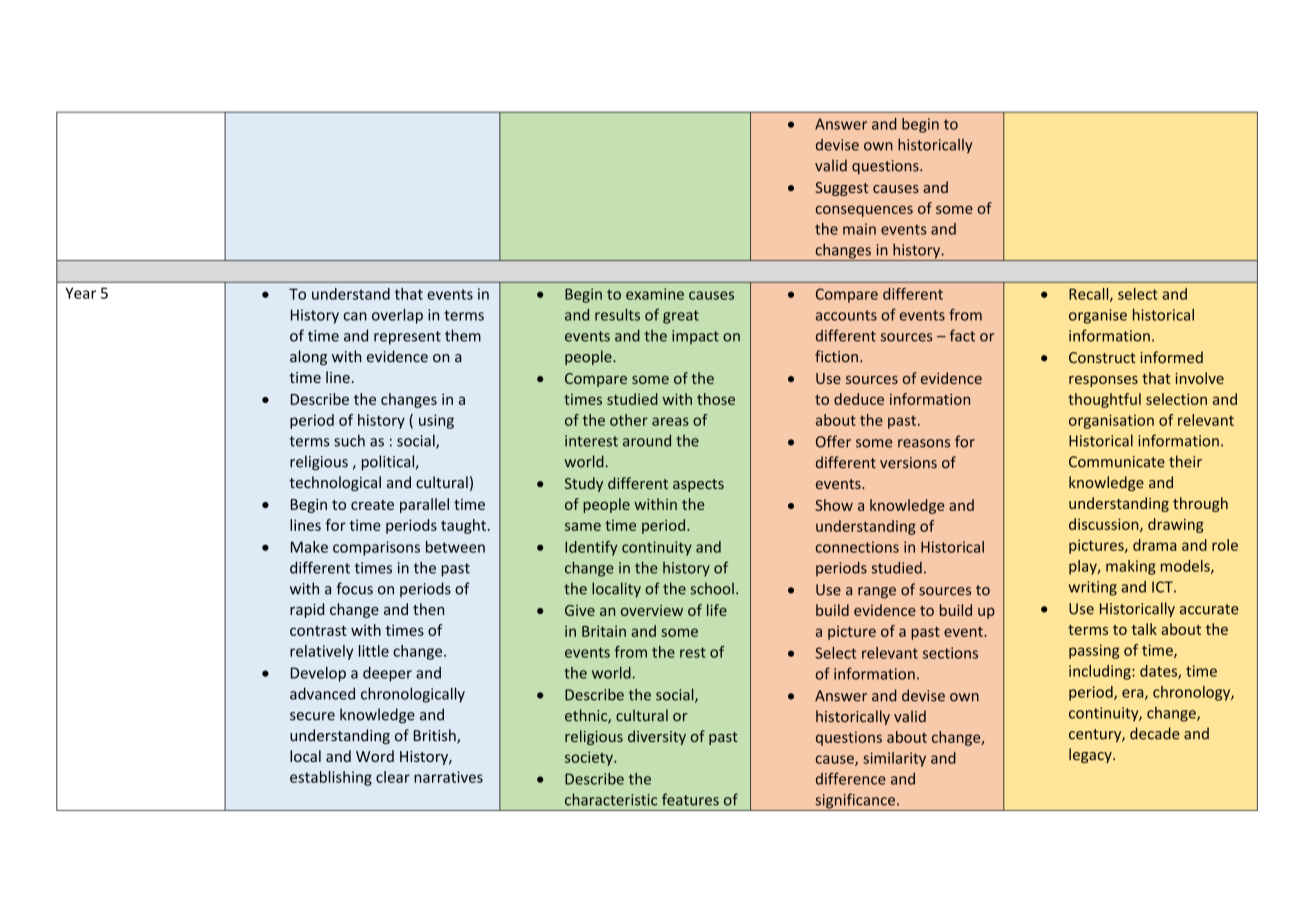 Image resolution: width=1308 pixels, height=924 pixels. I want to click on Year, so click(80, 293).
